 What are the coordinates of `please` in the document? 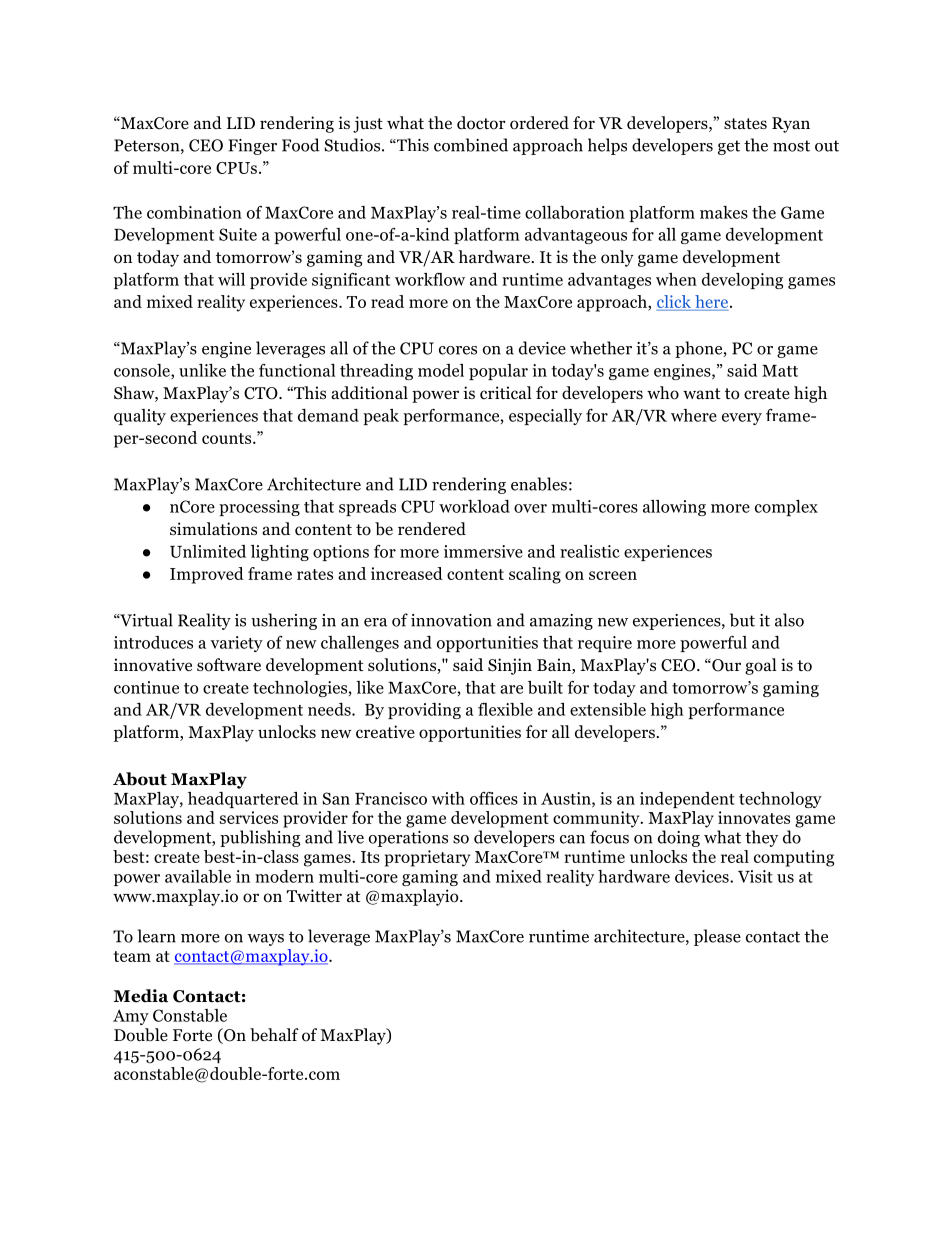 It's located at (717, 937).
